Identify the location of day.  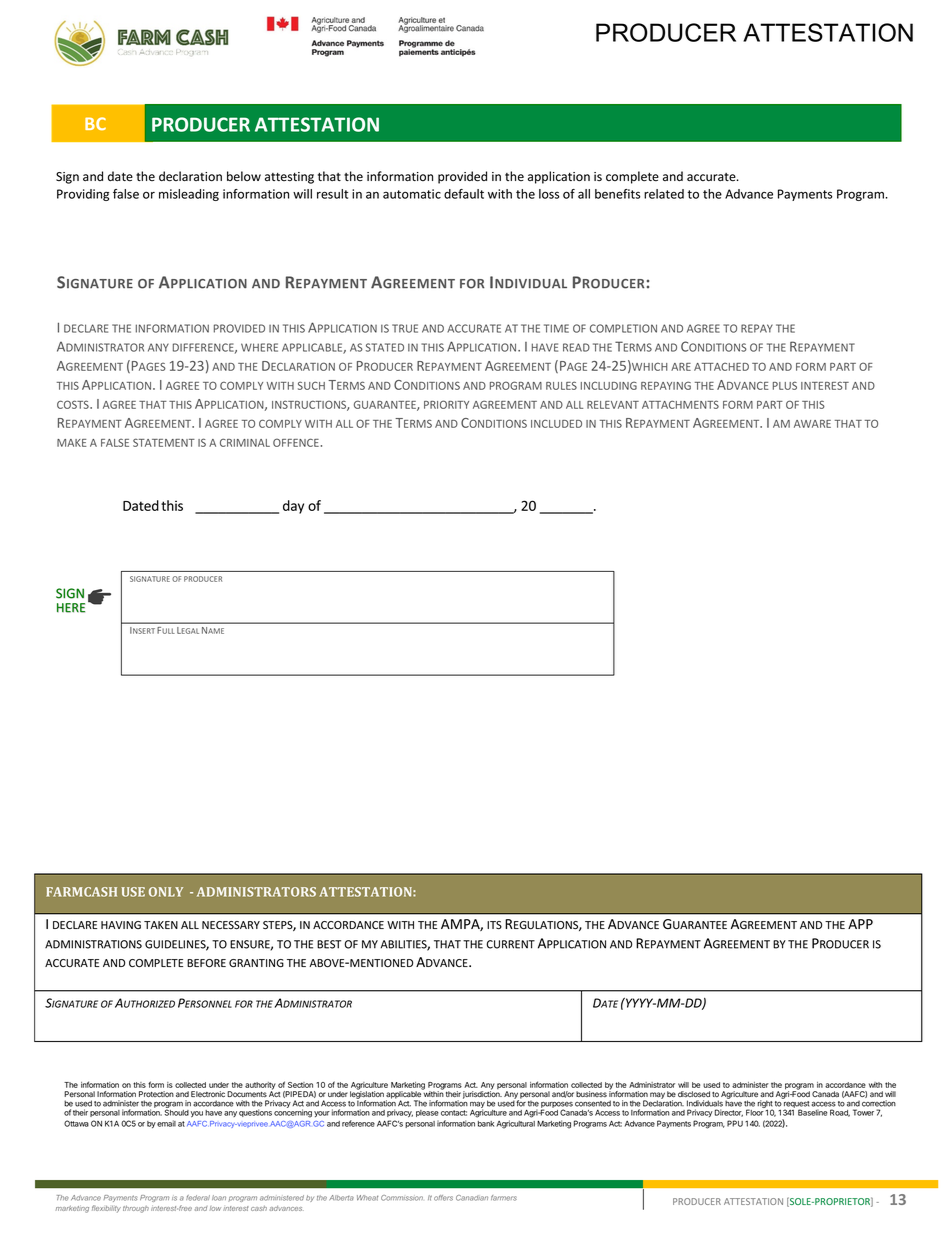
(293, 507).
